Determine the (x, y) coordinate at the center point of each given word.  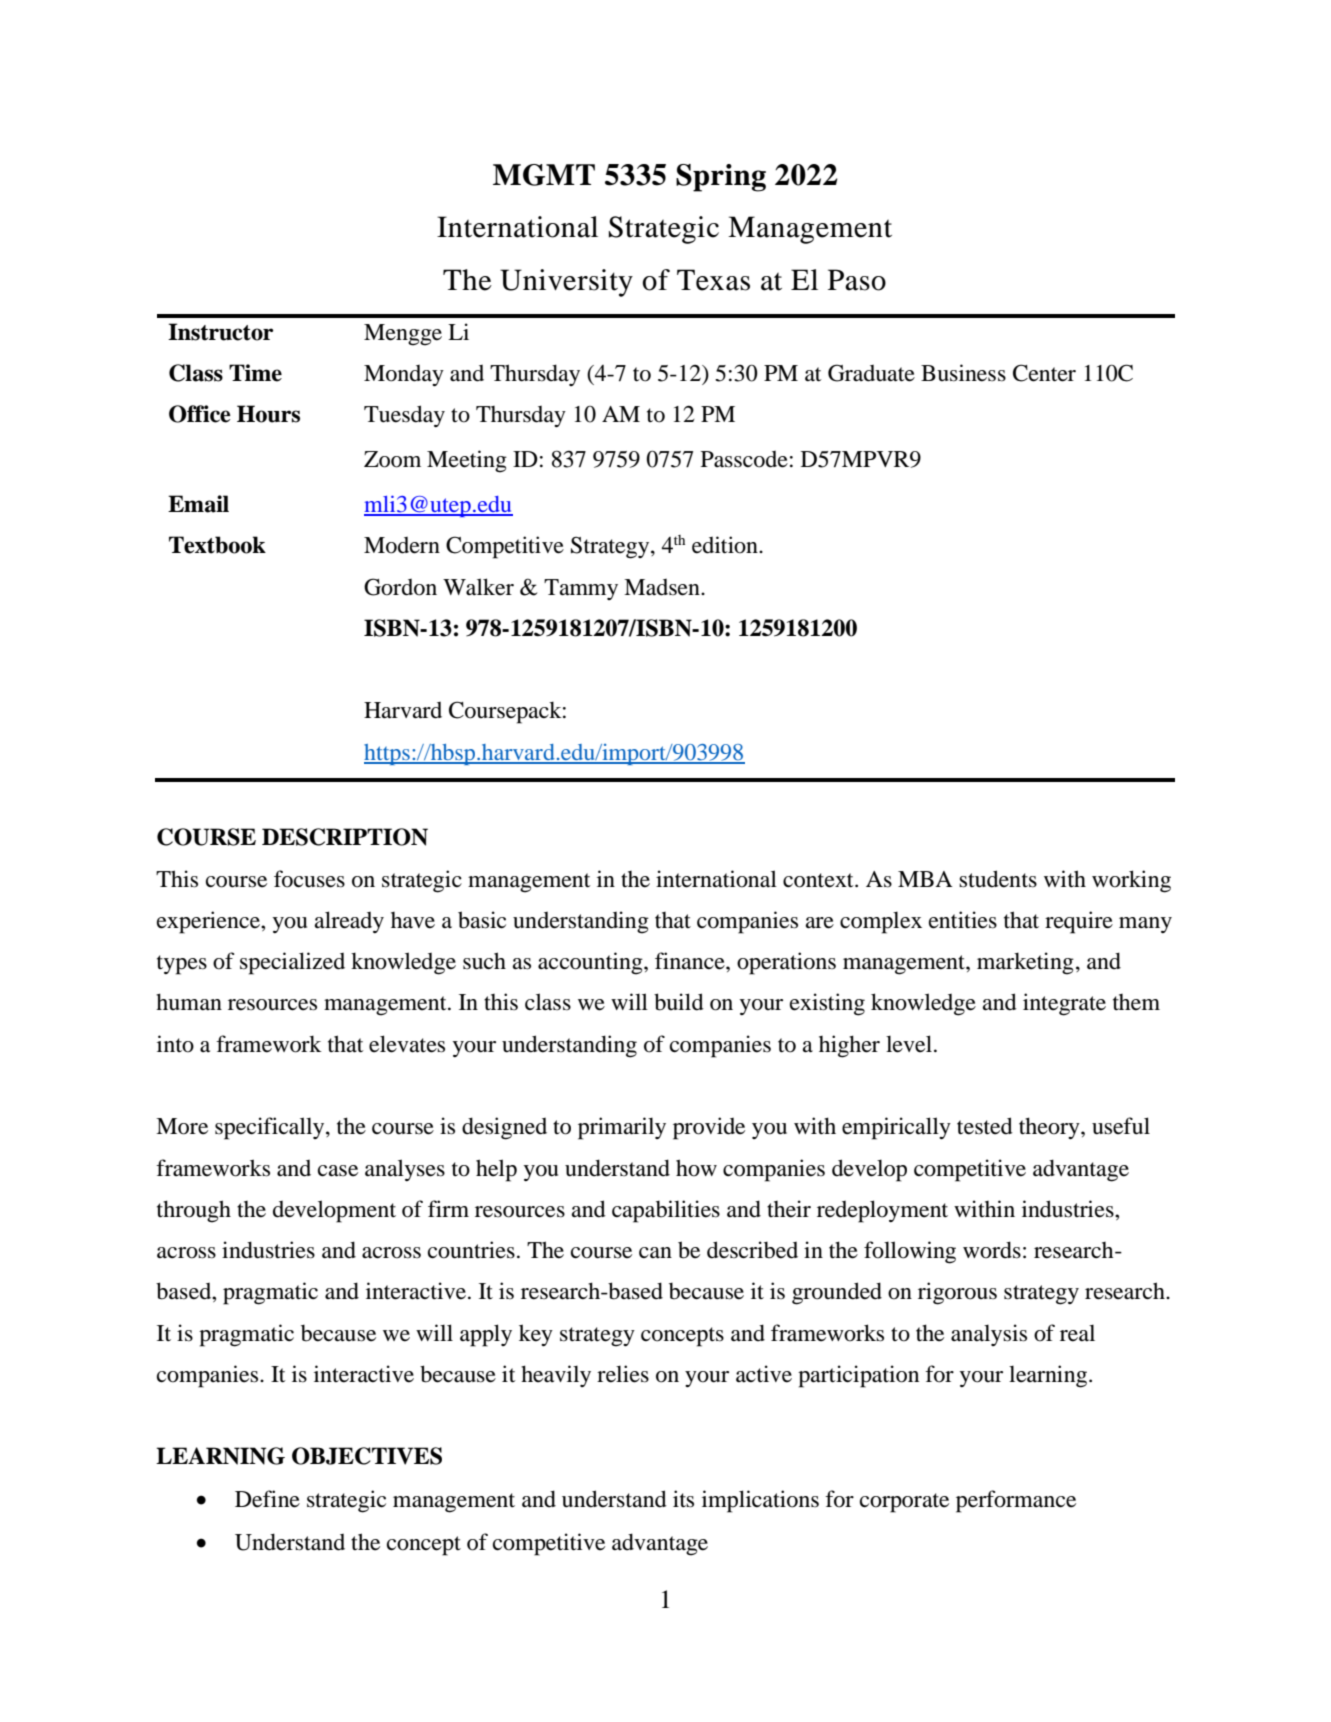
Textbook (217, 545)
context (819, 880)
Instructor (220, 332)
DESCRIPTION (345, 837)
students (998, 879)
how (696, 1168)
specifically (271, 1128)
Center (1044, 373)
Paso (857, 280)
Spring (721, 178)
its (683, 1499)
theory (1050, 1128)
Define (267, 1499)
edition (726, 545)
